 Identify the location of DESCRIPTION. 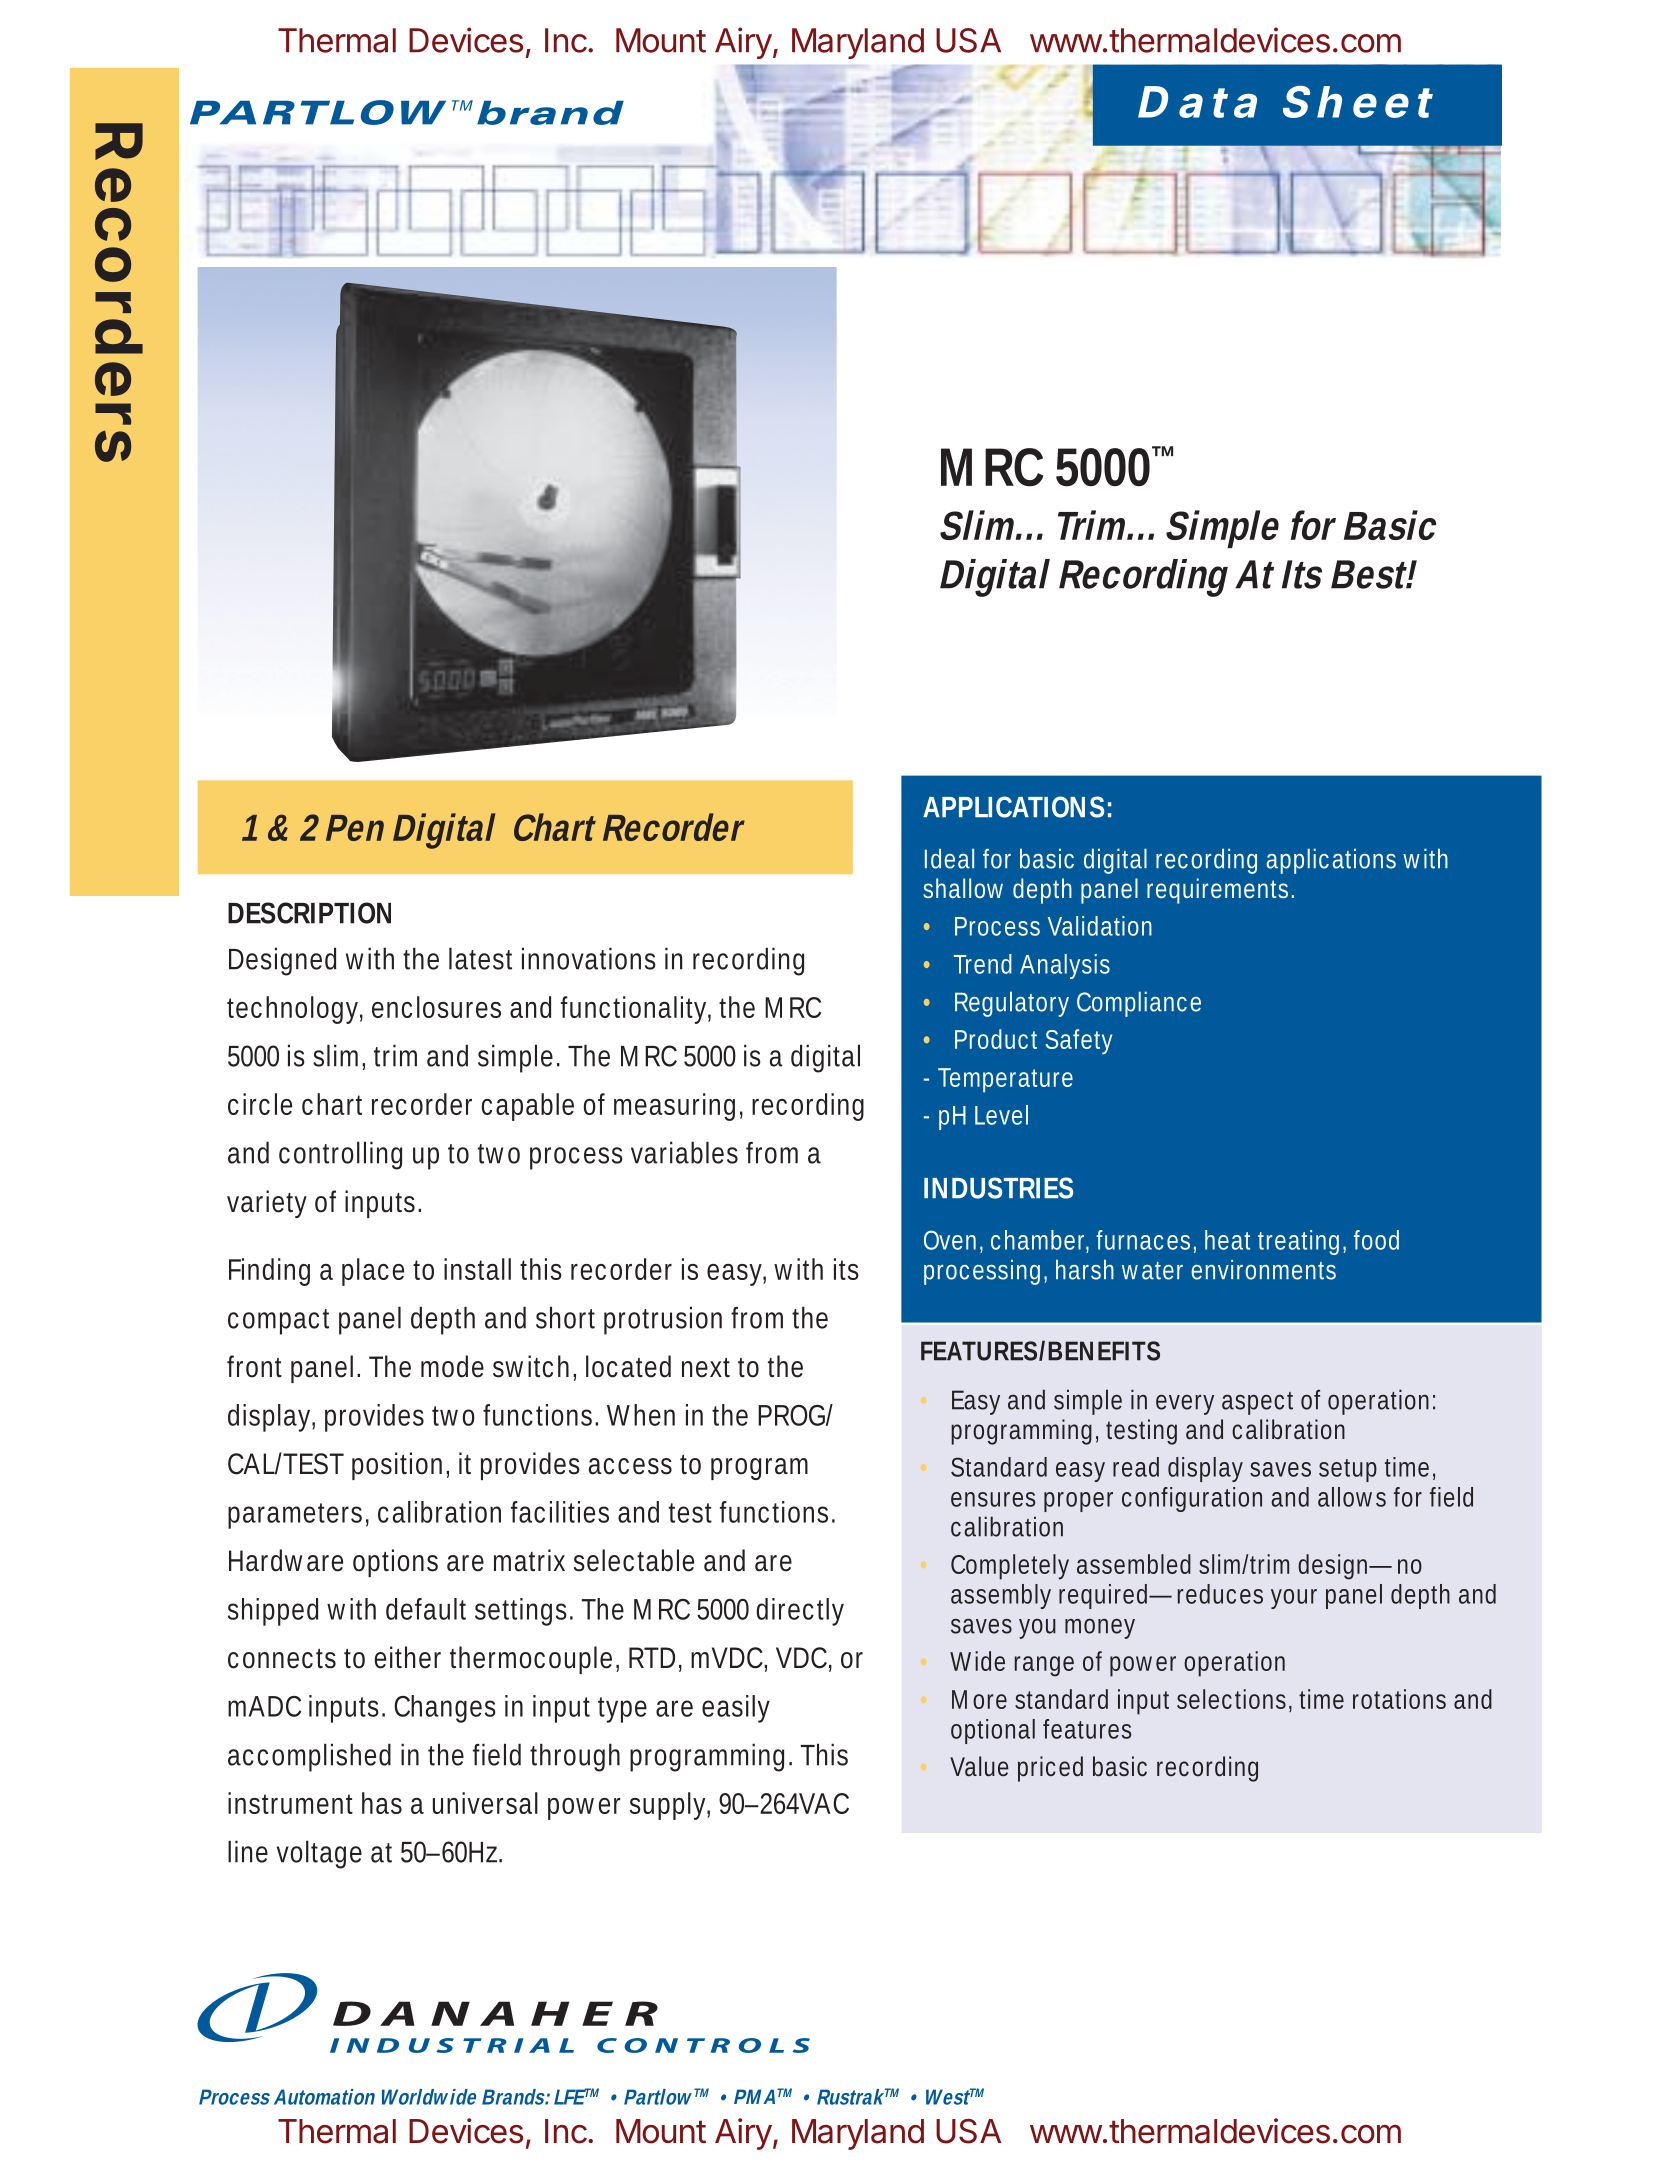
(309, 913).
